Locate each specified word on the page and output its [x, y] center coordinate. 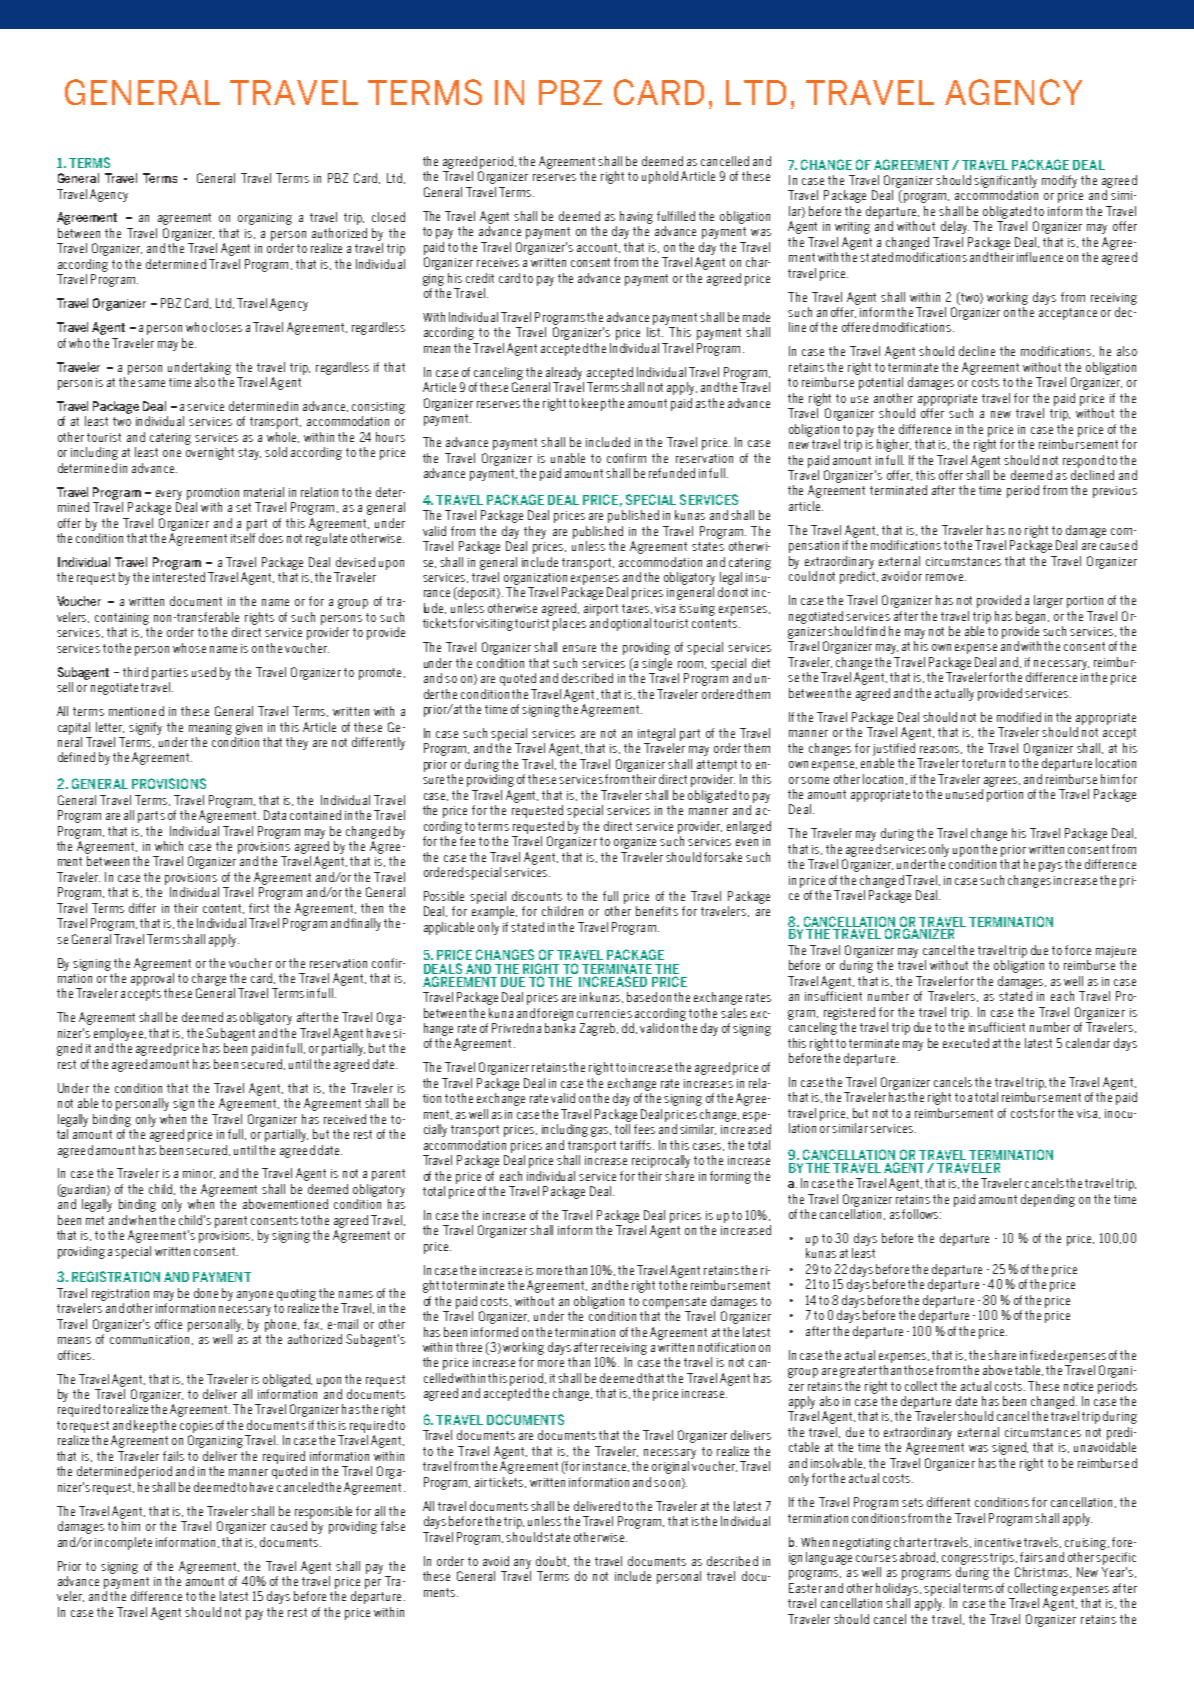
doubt [552, 1561]
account [598, 248]
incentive [998, 1542]
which [169, 846]
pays [1050, 867]
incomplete [123, 1543]
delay [955, 227]
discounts [537, 896]
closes [226, 327]
